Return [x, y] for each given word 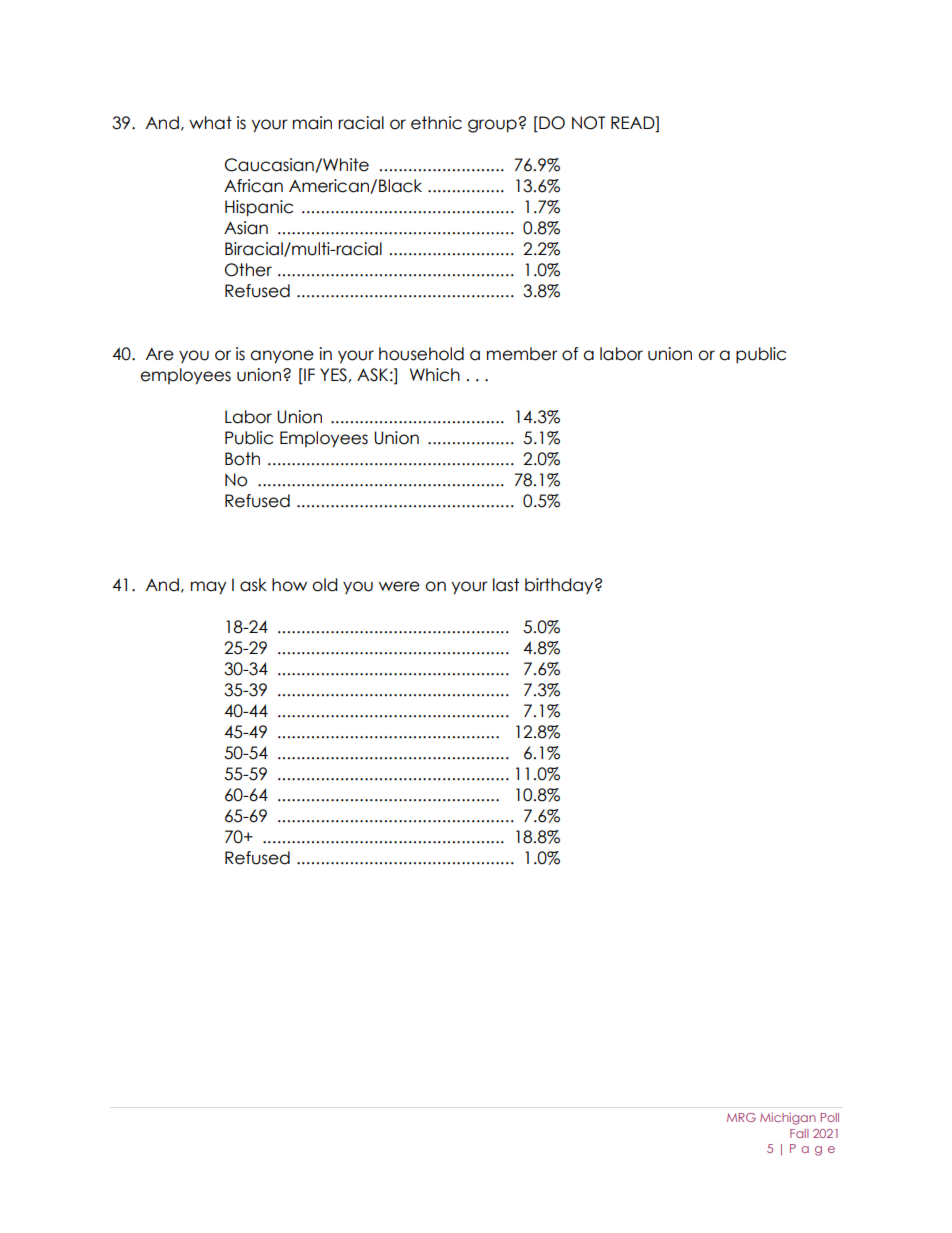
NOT [588, 123]
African [253, 186]
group [493, 125]
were [399, 586]
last [506, 585]
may [209, 588]
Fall [799, 1133]
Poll [829, 1117]
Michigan [788, 1119]
